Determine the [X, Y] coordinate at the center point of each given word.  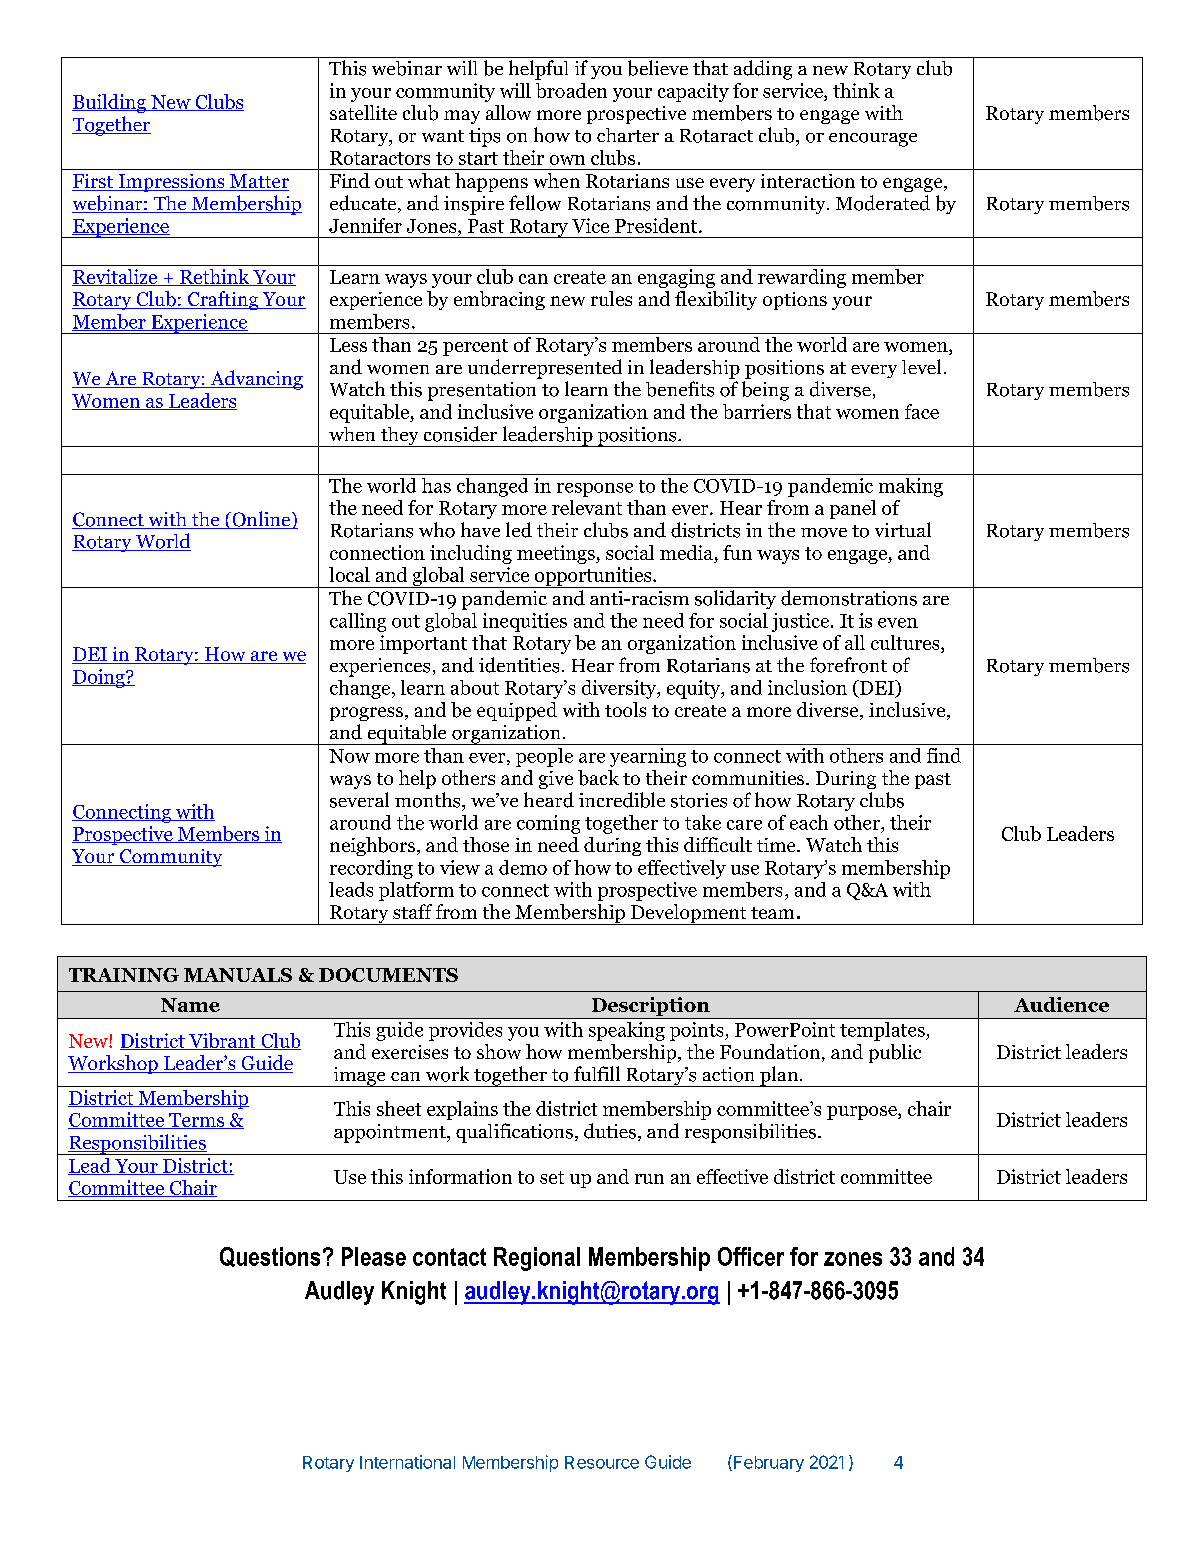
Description [651, 1006]
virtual [903, 529]
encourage [873, 140]
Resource [602, 1462]
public [895, 1053]
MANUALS [238, 975]
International [407, 1462]
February [769, 1464]
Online [261, 520]
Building [110, 103]
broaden [571, 90]
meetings [557, 554]
